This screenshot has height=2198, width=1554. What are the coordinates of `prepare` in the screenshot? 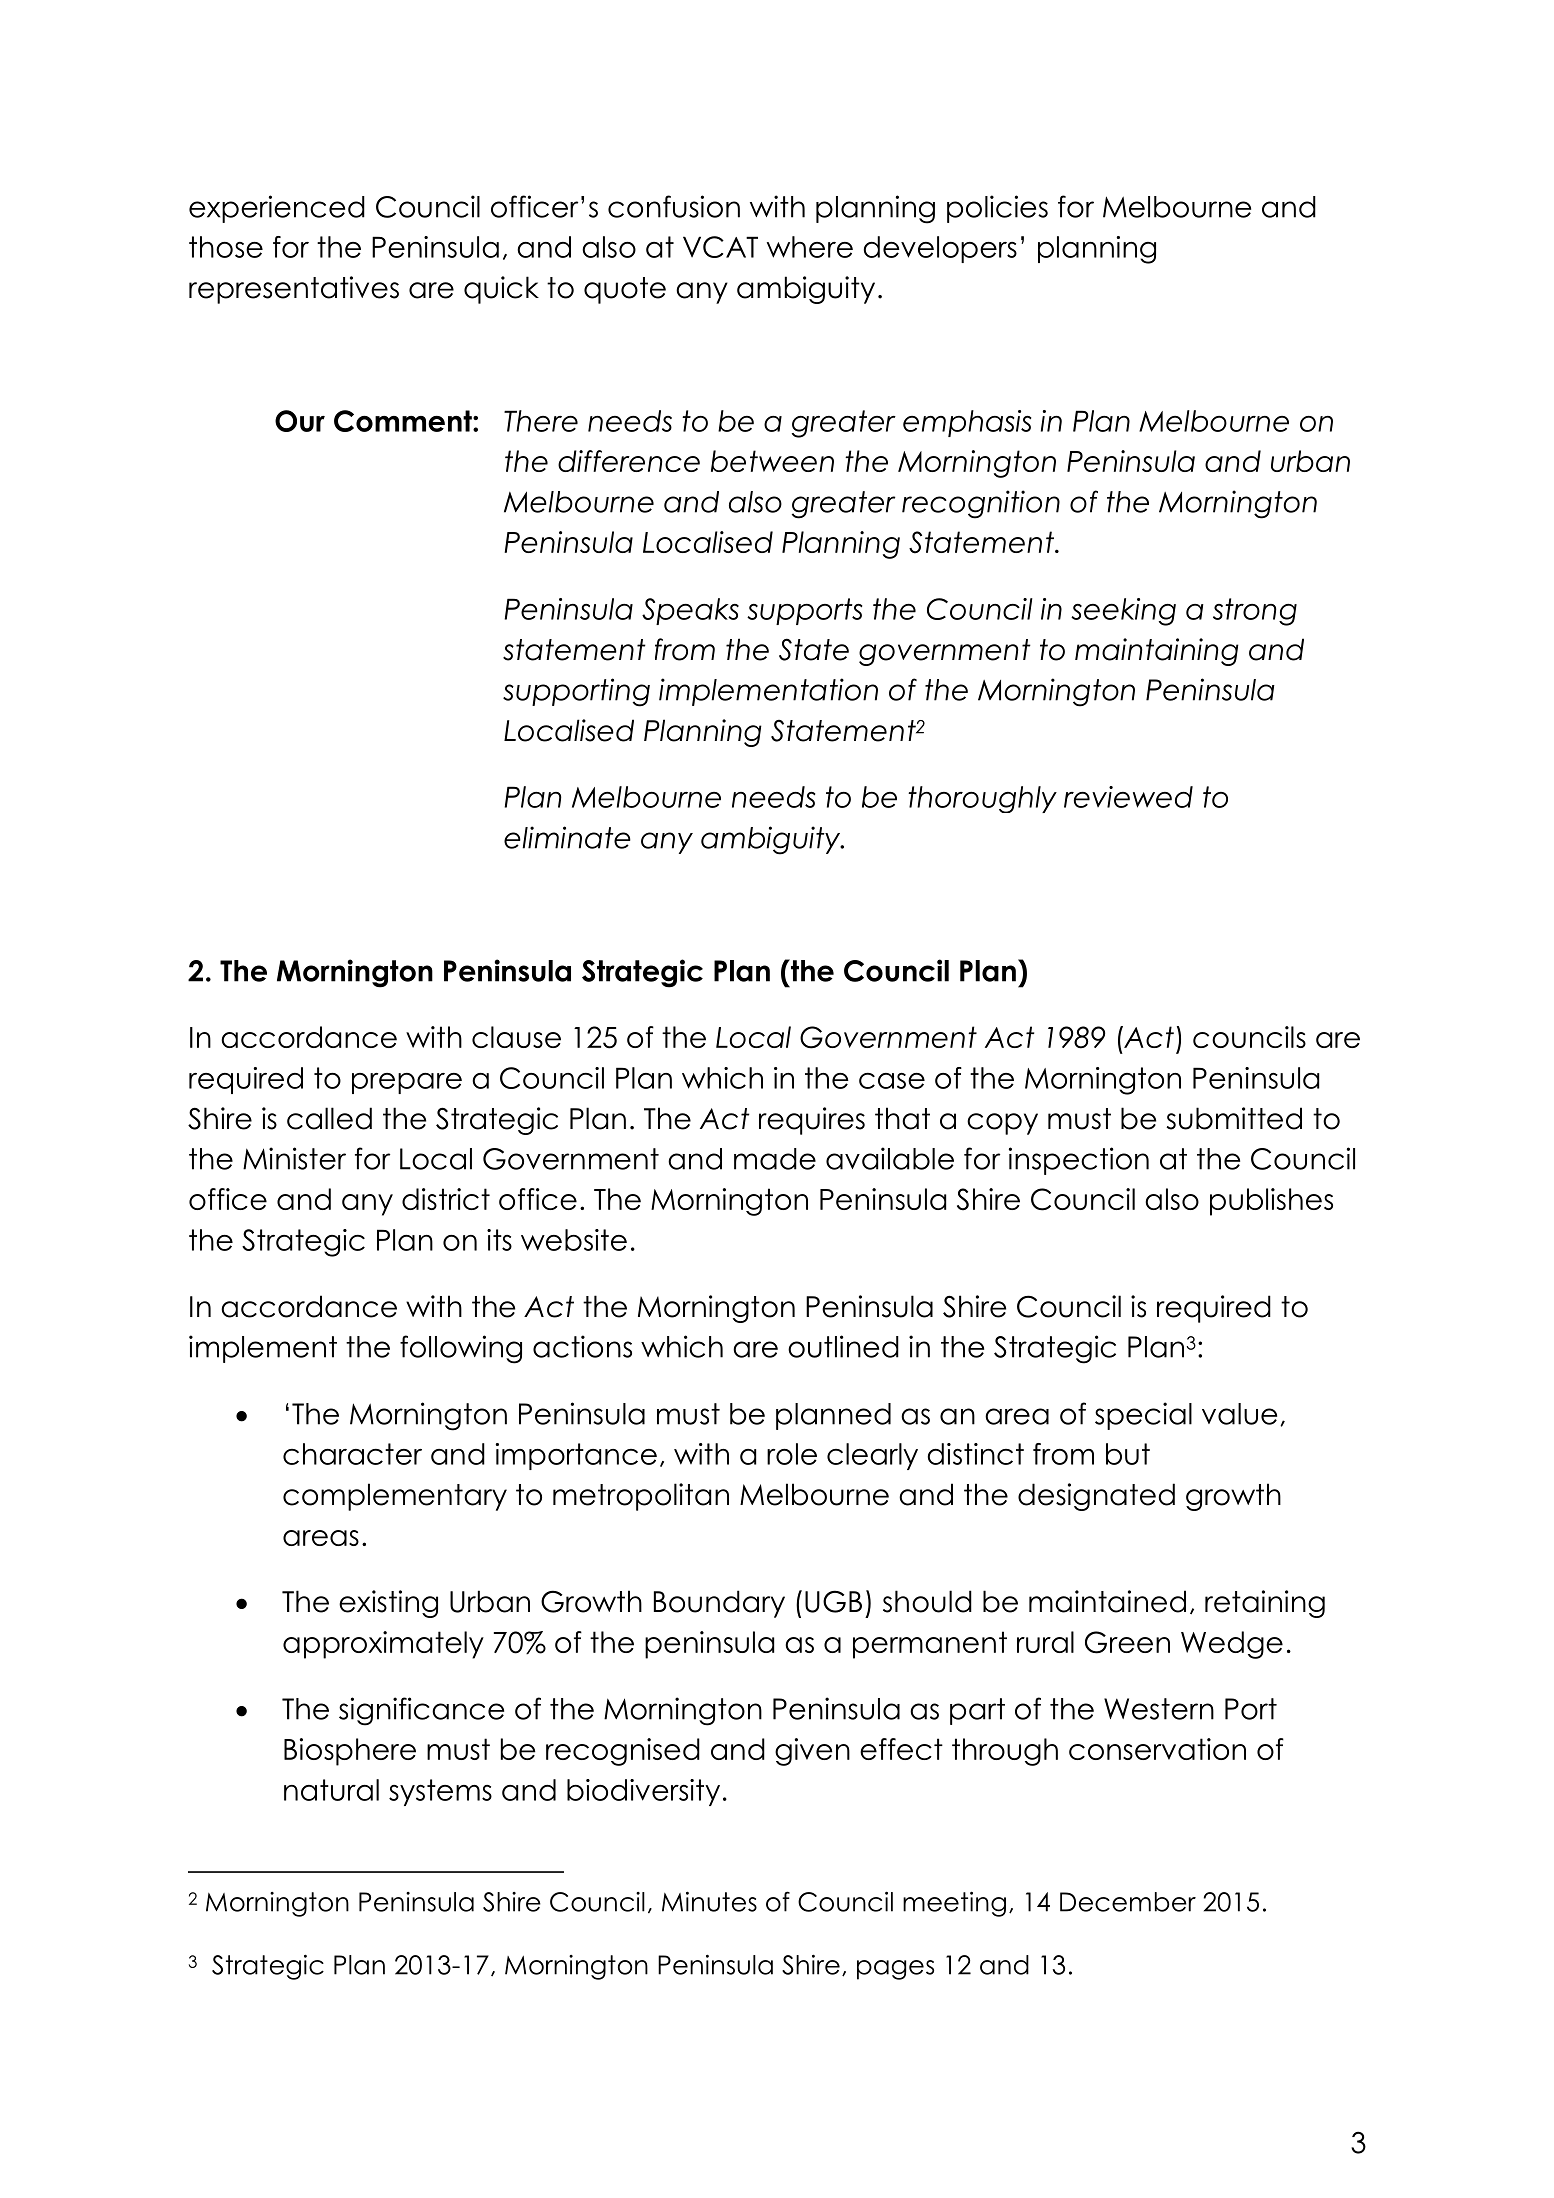 It's located at (407, 1083).
